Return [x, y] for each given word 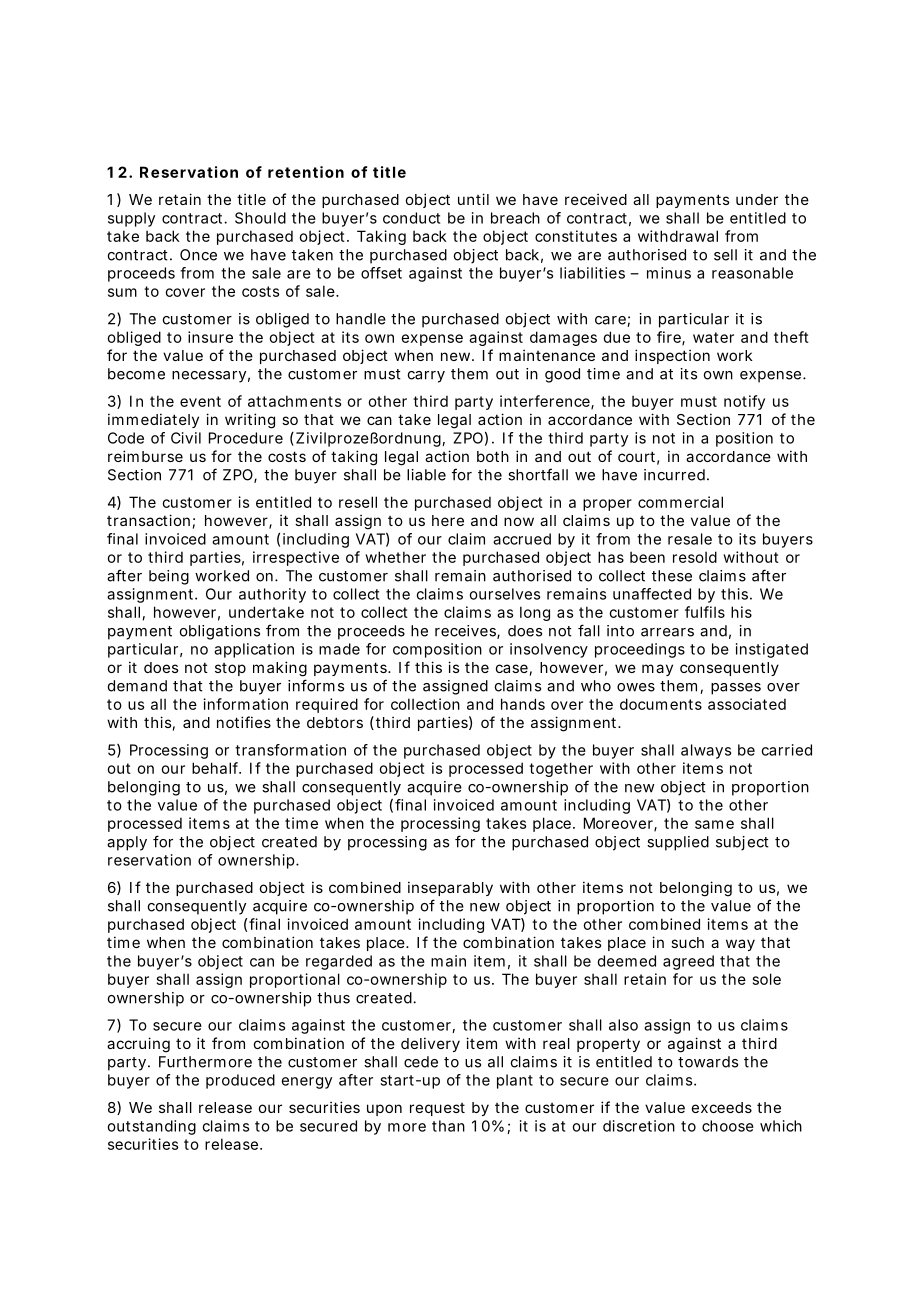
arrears [667, 632]
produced [240, 1081]
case [512, 668]
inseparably [450, 888]
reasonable [752, 273]
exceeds [722, 1107]
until [473, 199]
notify [744, 402]
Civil [186, 438]
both [493, 456]
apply [127, 843]
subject [742, 843]
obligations [220, 632]
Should [260, 218]
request [437, 1109]
